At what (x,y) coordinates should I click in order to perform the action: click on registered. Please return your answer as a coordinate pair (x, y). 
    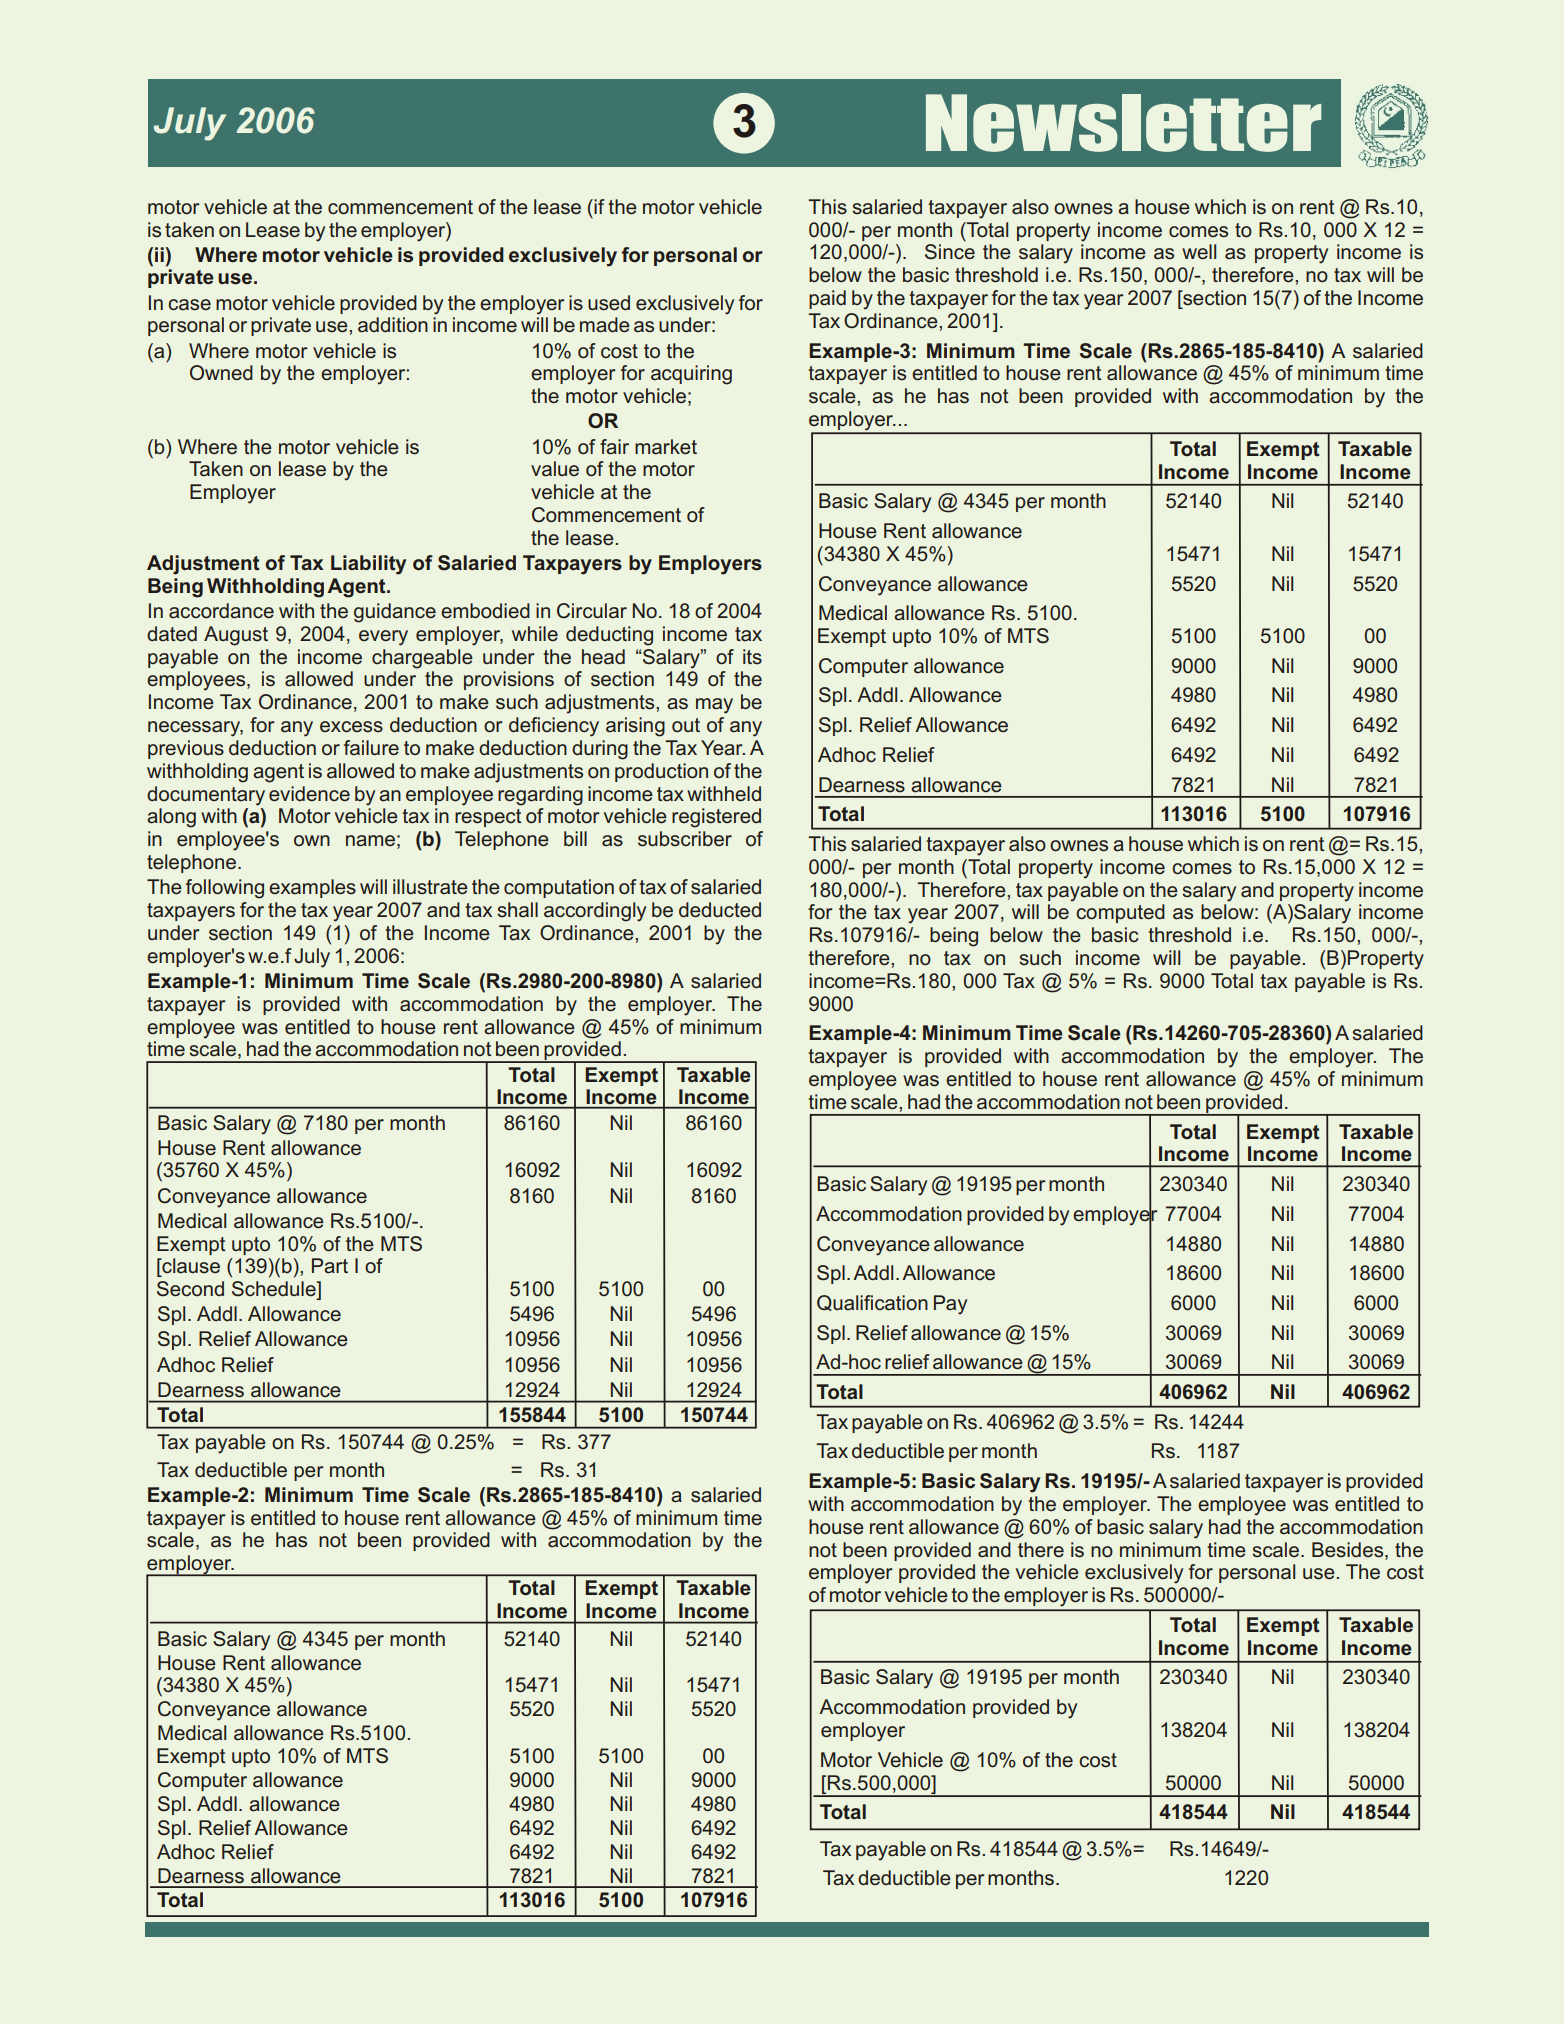
    Looking at the image, I should click on (716, 818).
